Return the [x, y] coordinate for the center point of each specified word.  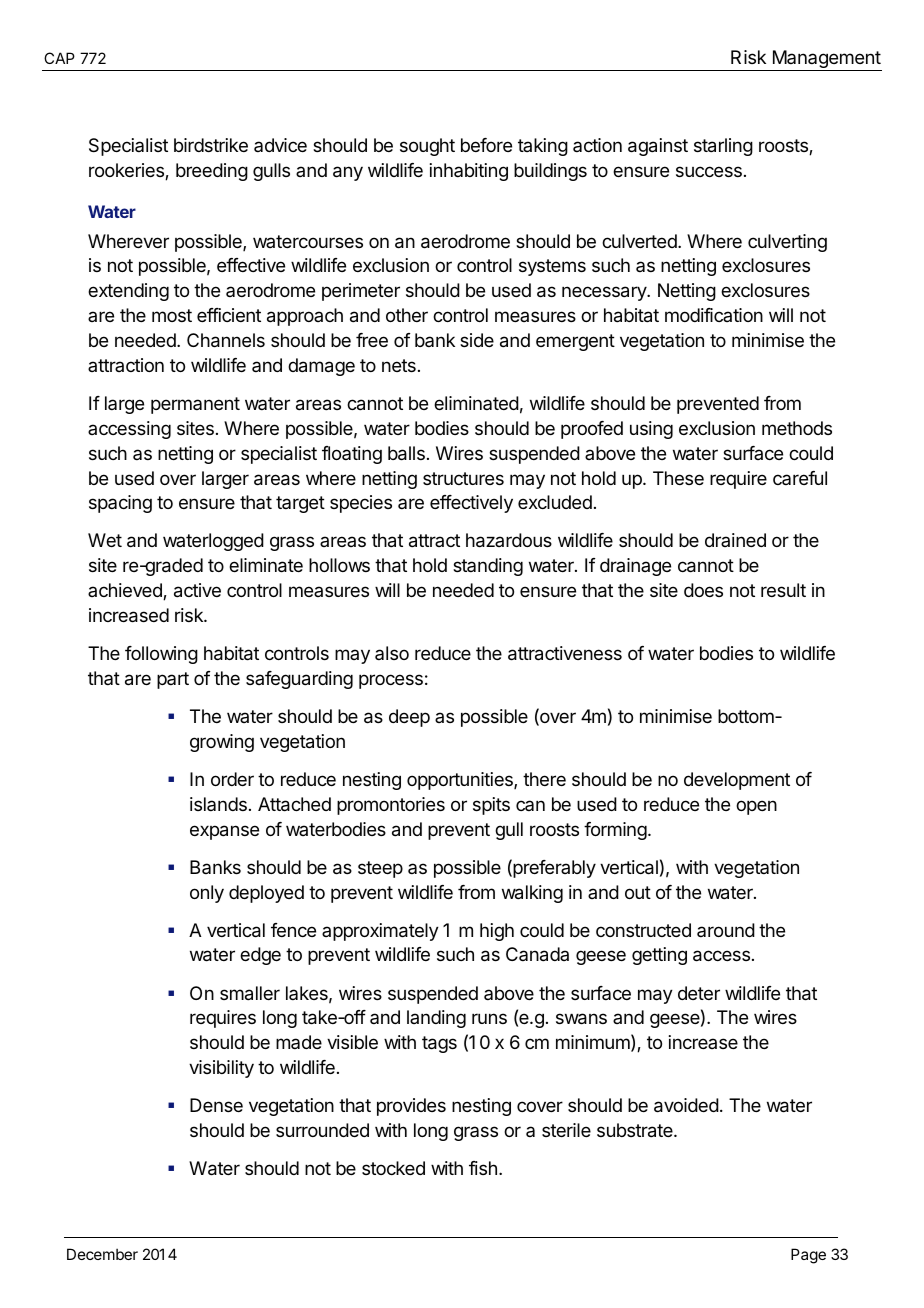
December [102, 1254]
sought [427, 147]
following [161, 655]
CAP [59, 58]
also [392, 653]
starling [723, 147]
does [703, 590]
